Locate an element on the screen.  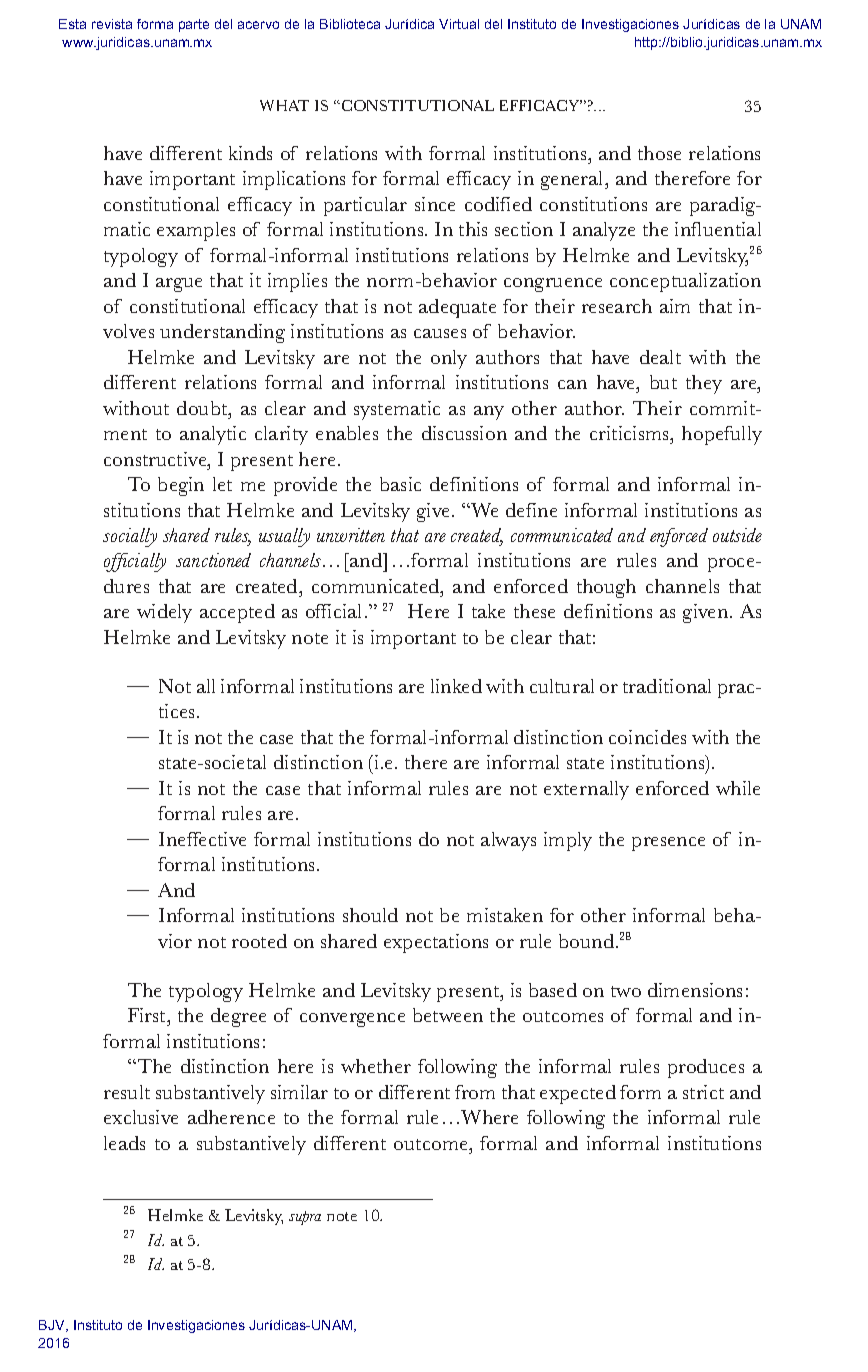
though is located at coordinates (606, 588).
